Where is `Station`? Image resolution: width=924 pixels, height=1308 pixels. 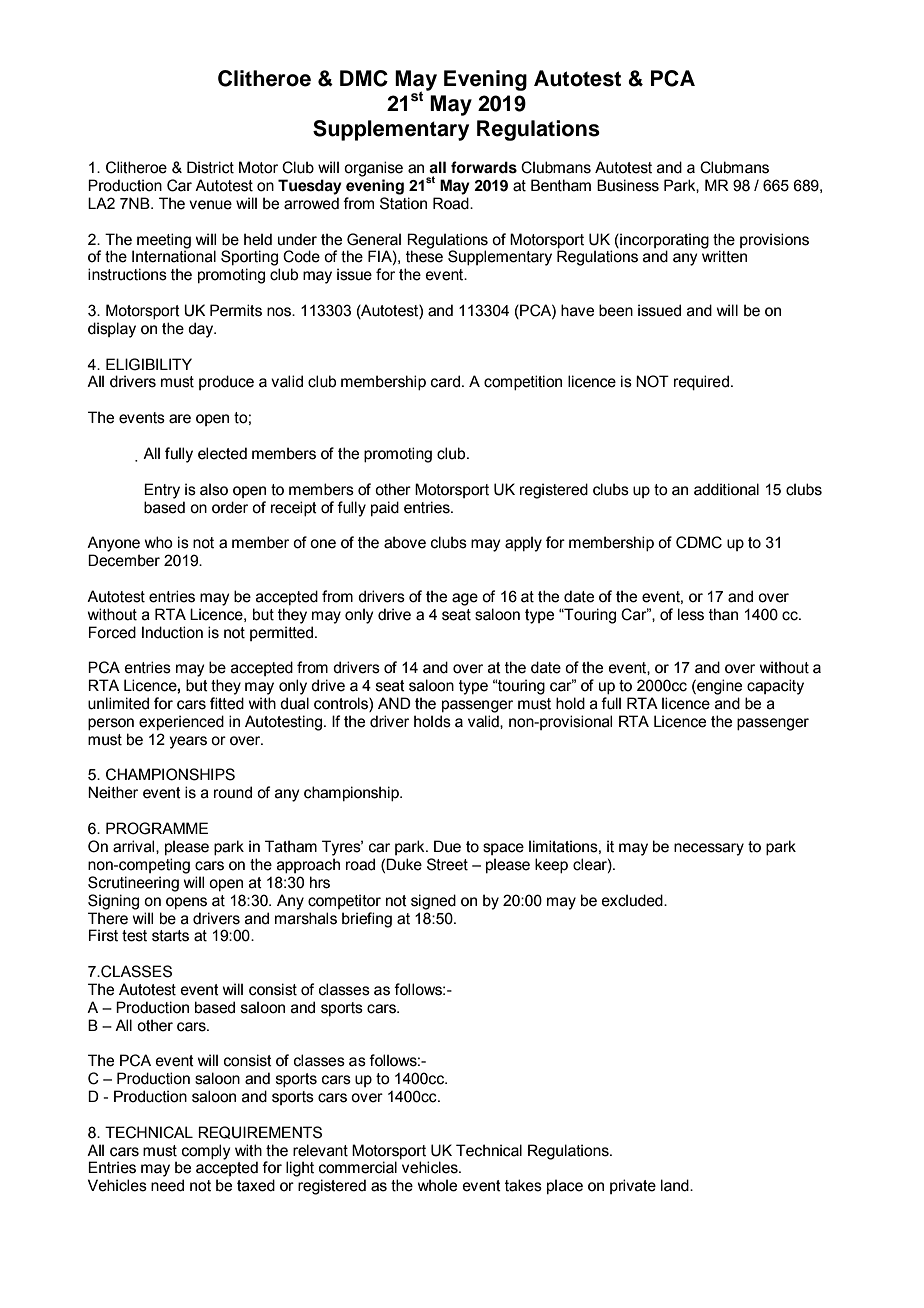
Station is located at coordinates (403, 203).
